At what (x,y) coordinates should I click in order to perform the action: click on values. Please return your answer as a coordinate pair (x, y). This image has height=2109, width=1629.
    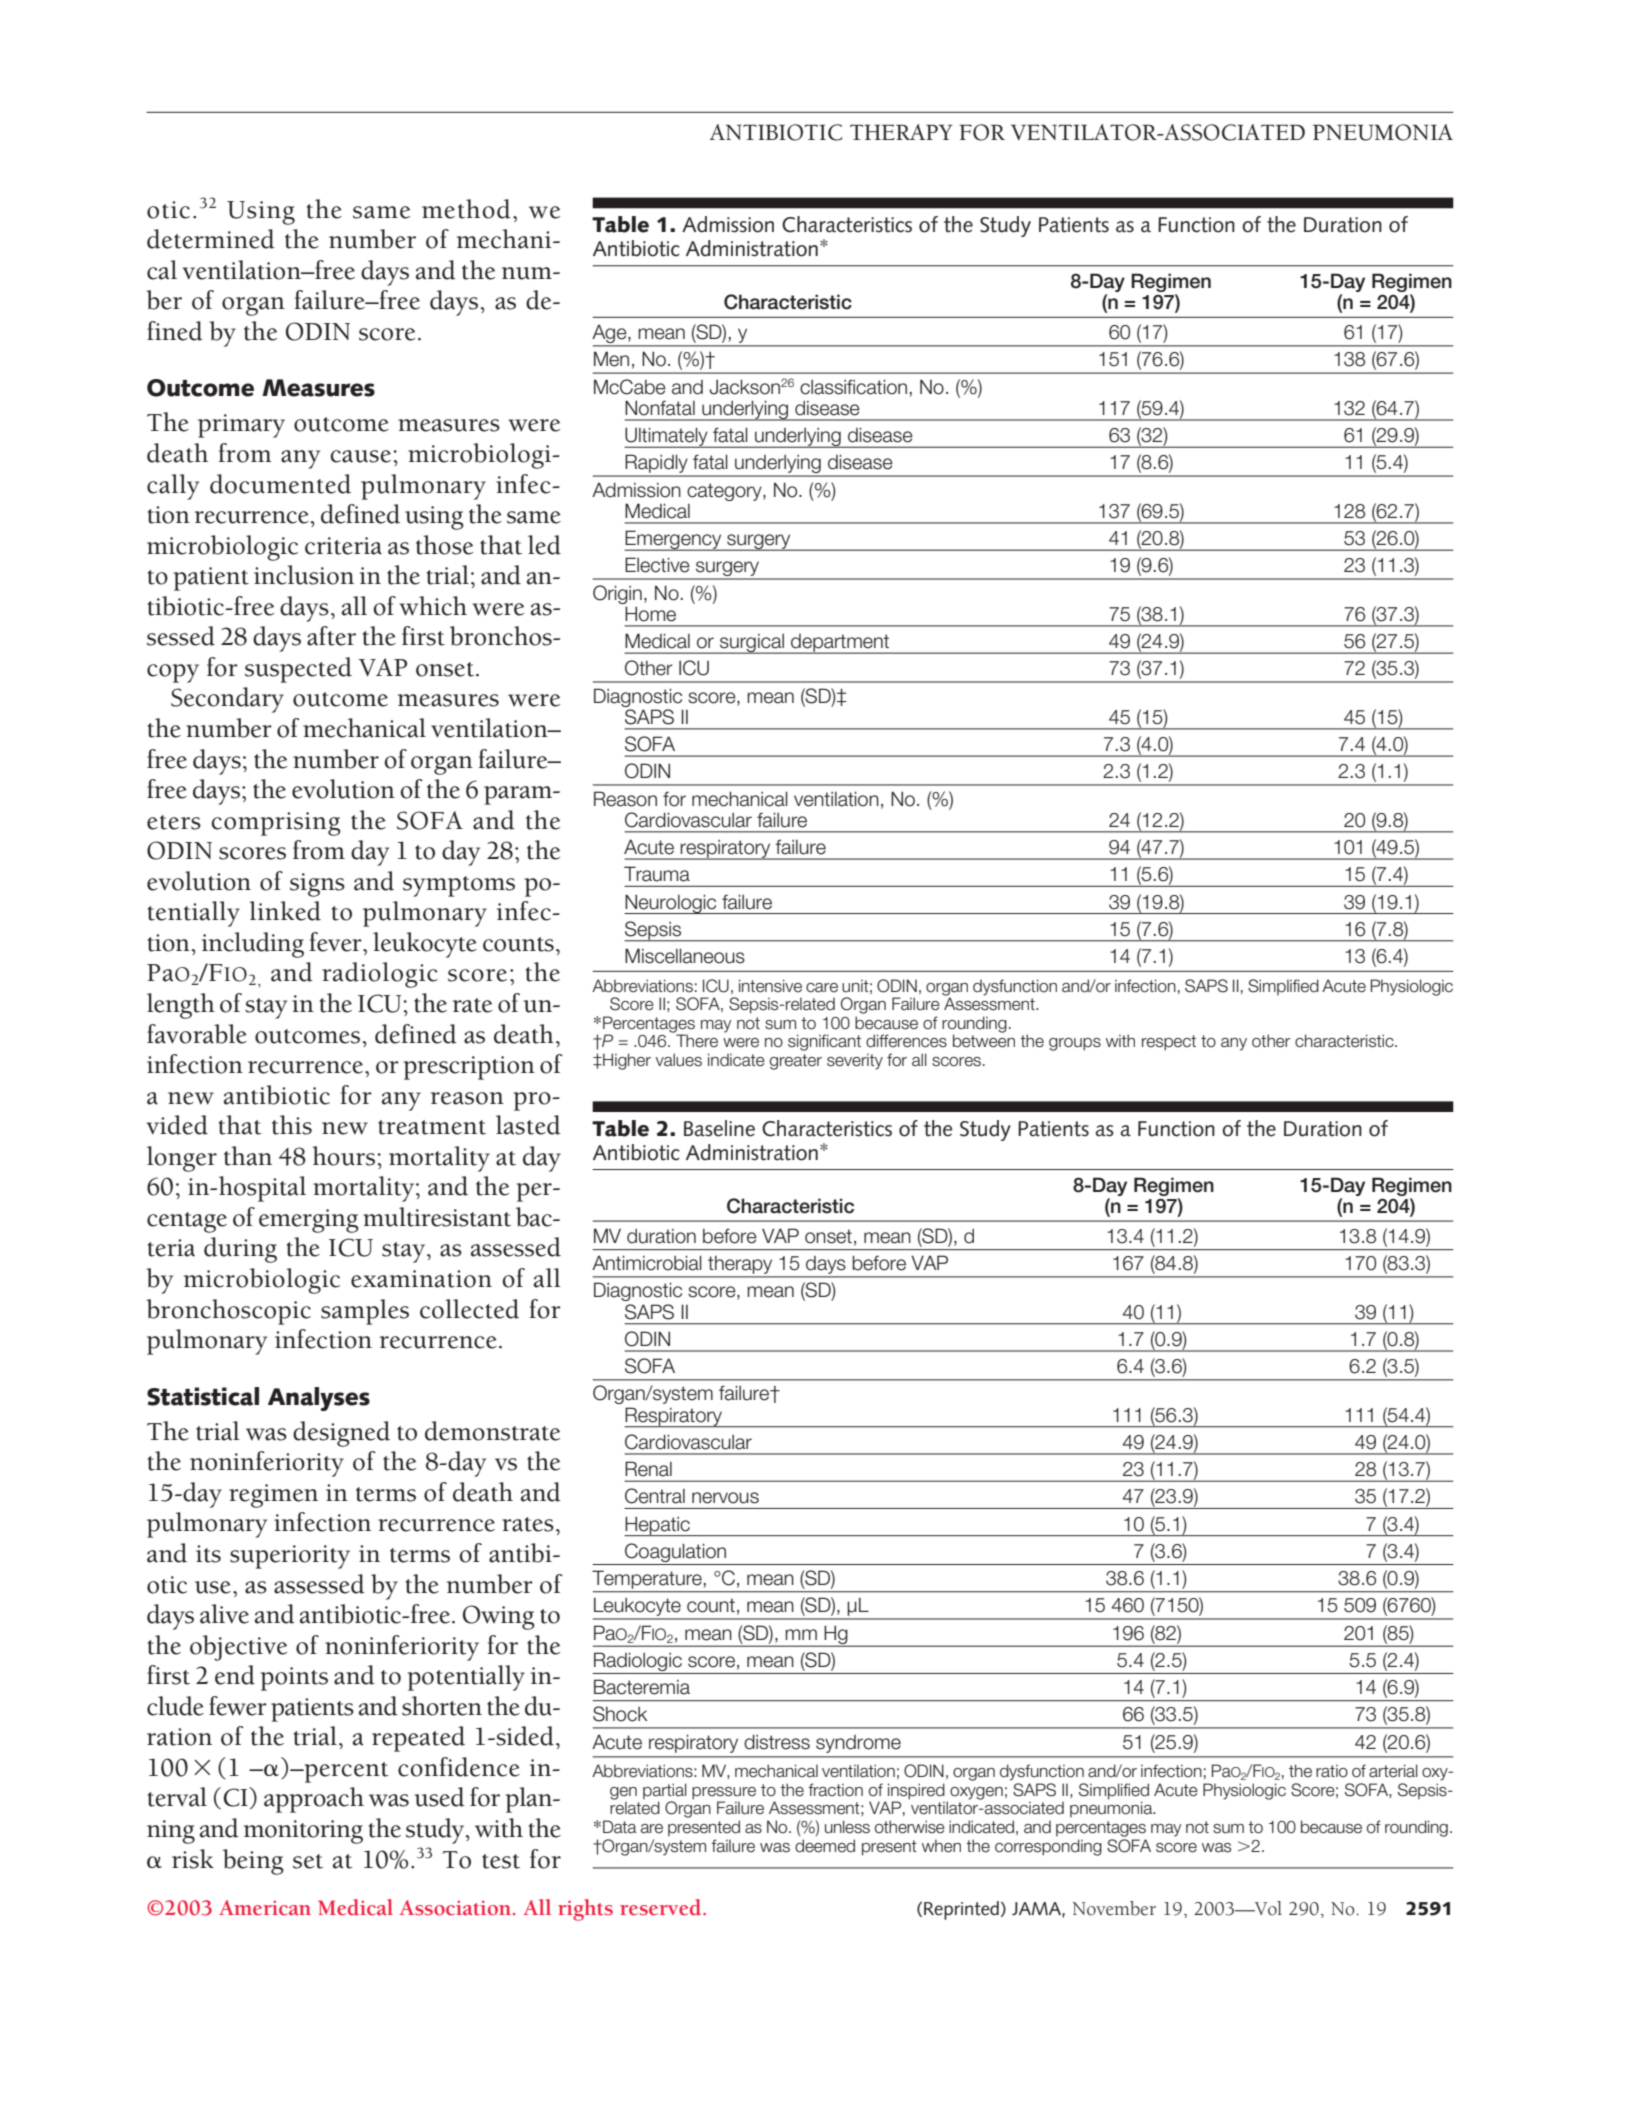
    Looking at the image, I should click on (678, 1060).
